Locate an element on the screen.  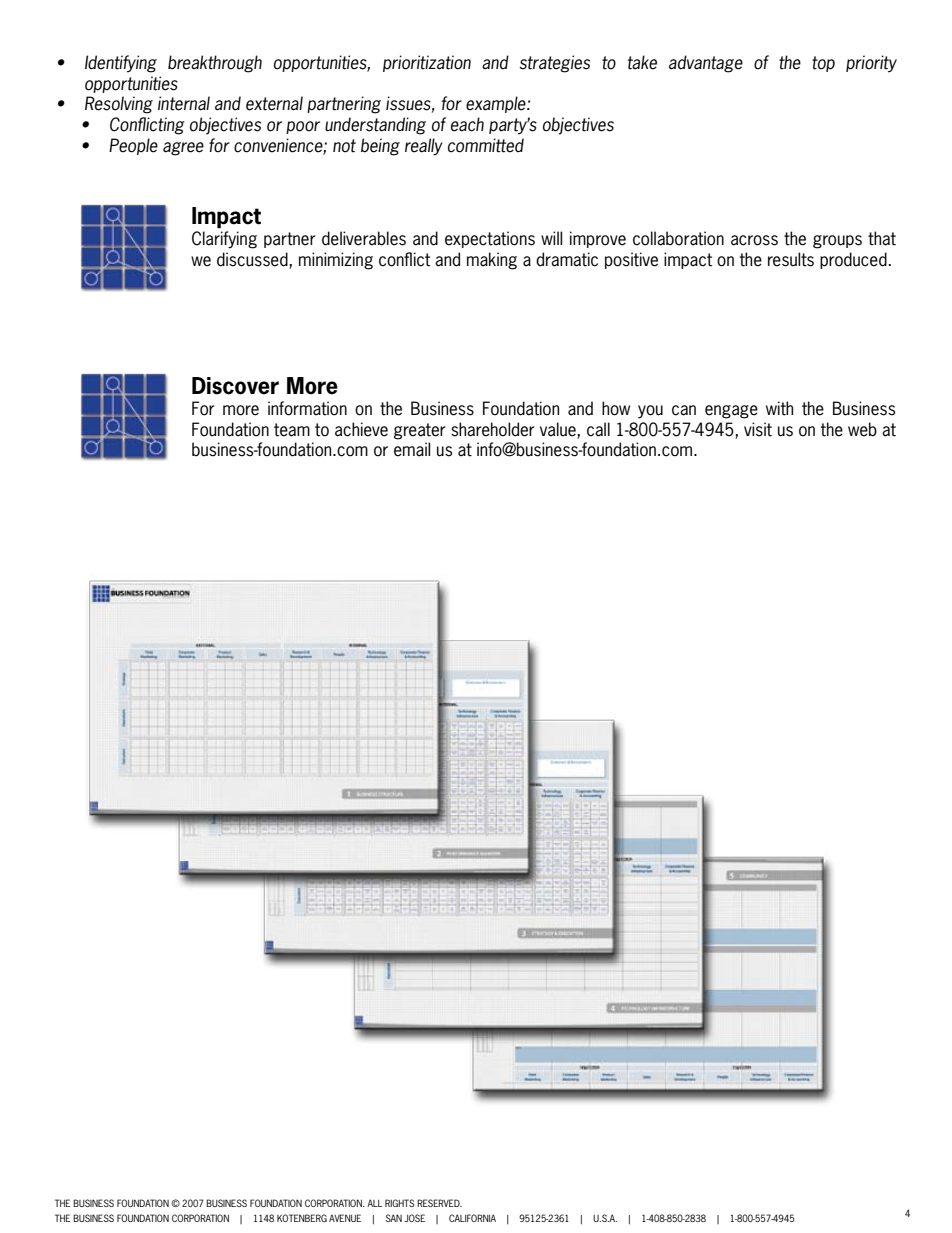
visit is located at coordinates (758, 429).
